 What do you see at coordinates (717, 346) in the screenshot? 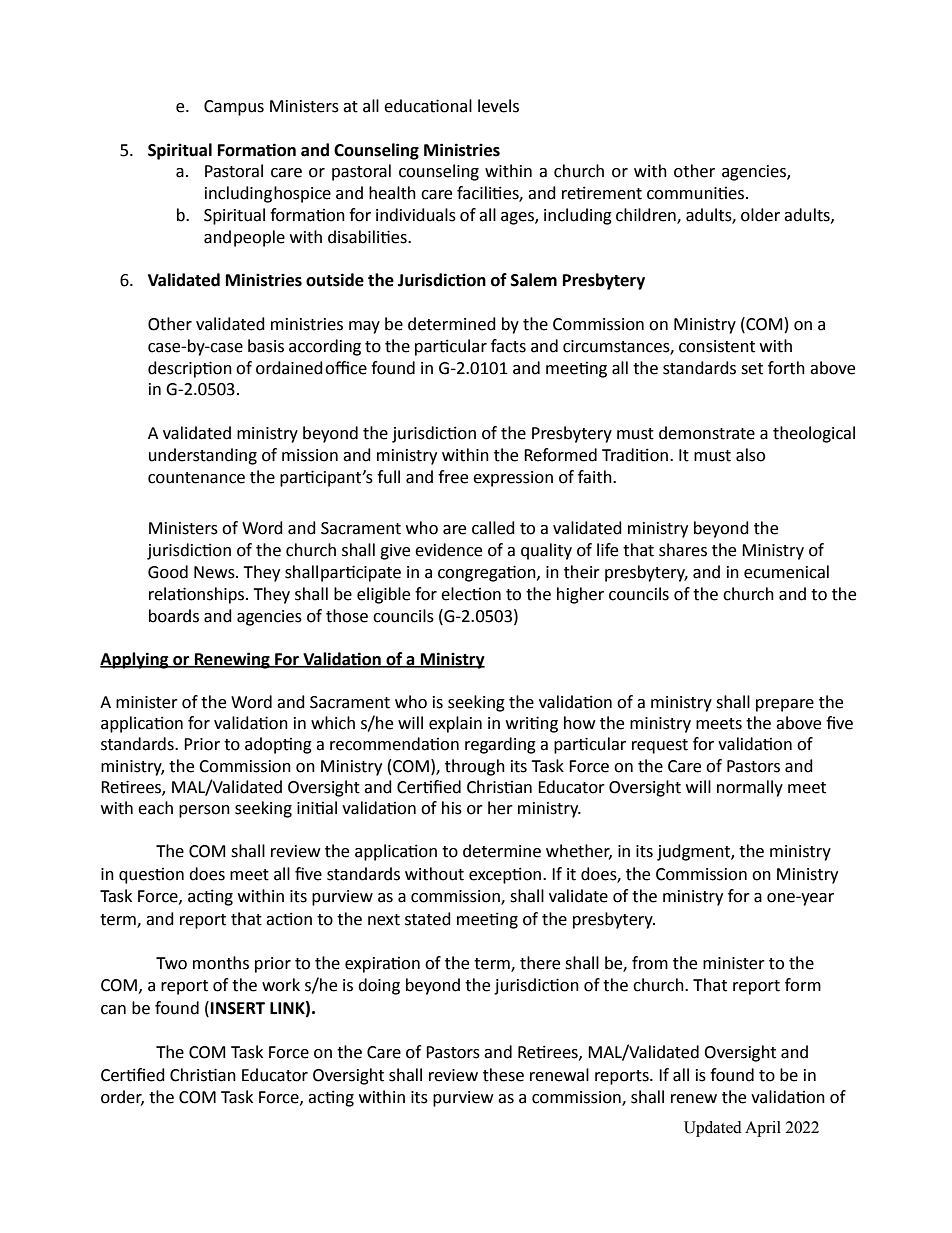
I see `consistent` at bounding box center [717, 346].
